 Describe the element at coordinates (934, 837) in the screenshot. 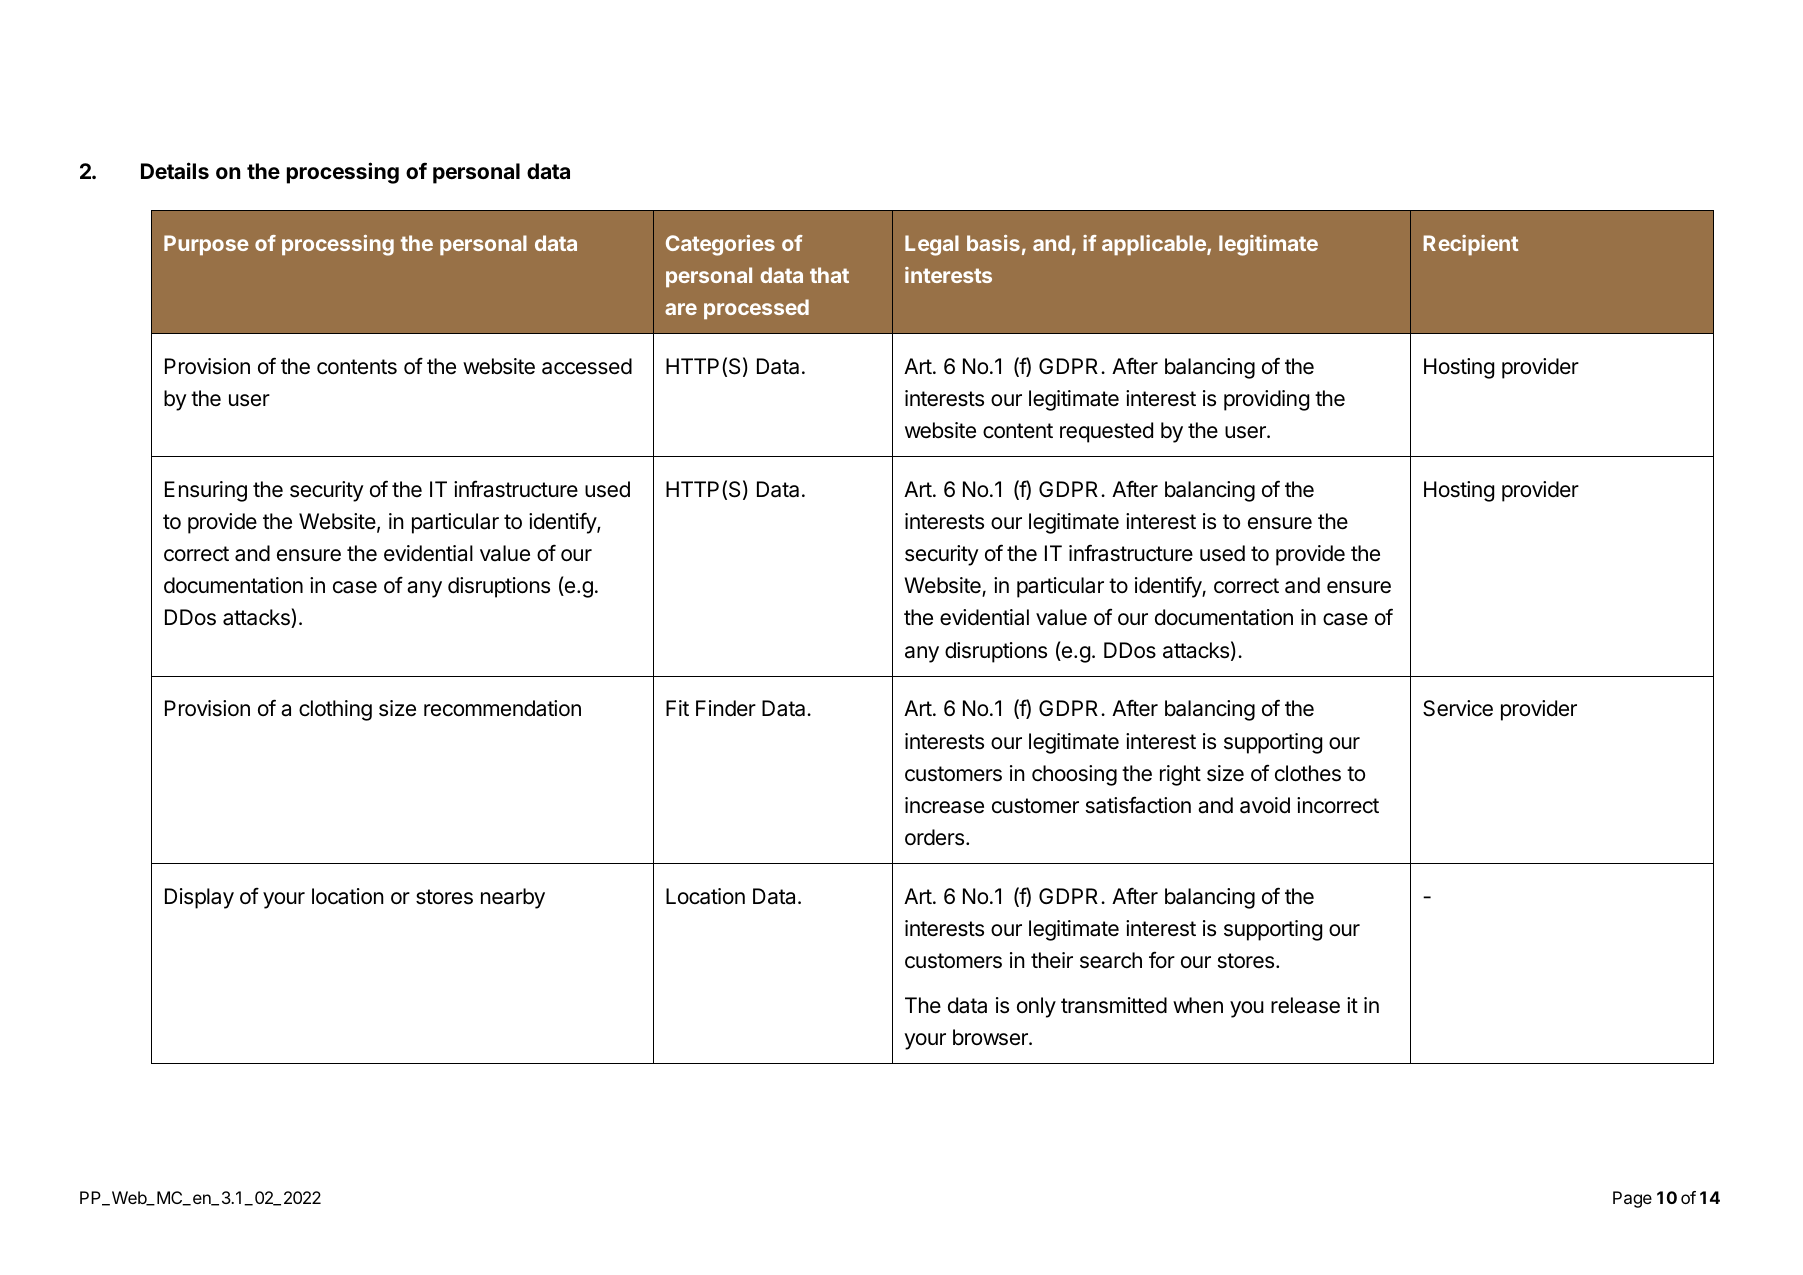

I see `orders` at that location.
